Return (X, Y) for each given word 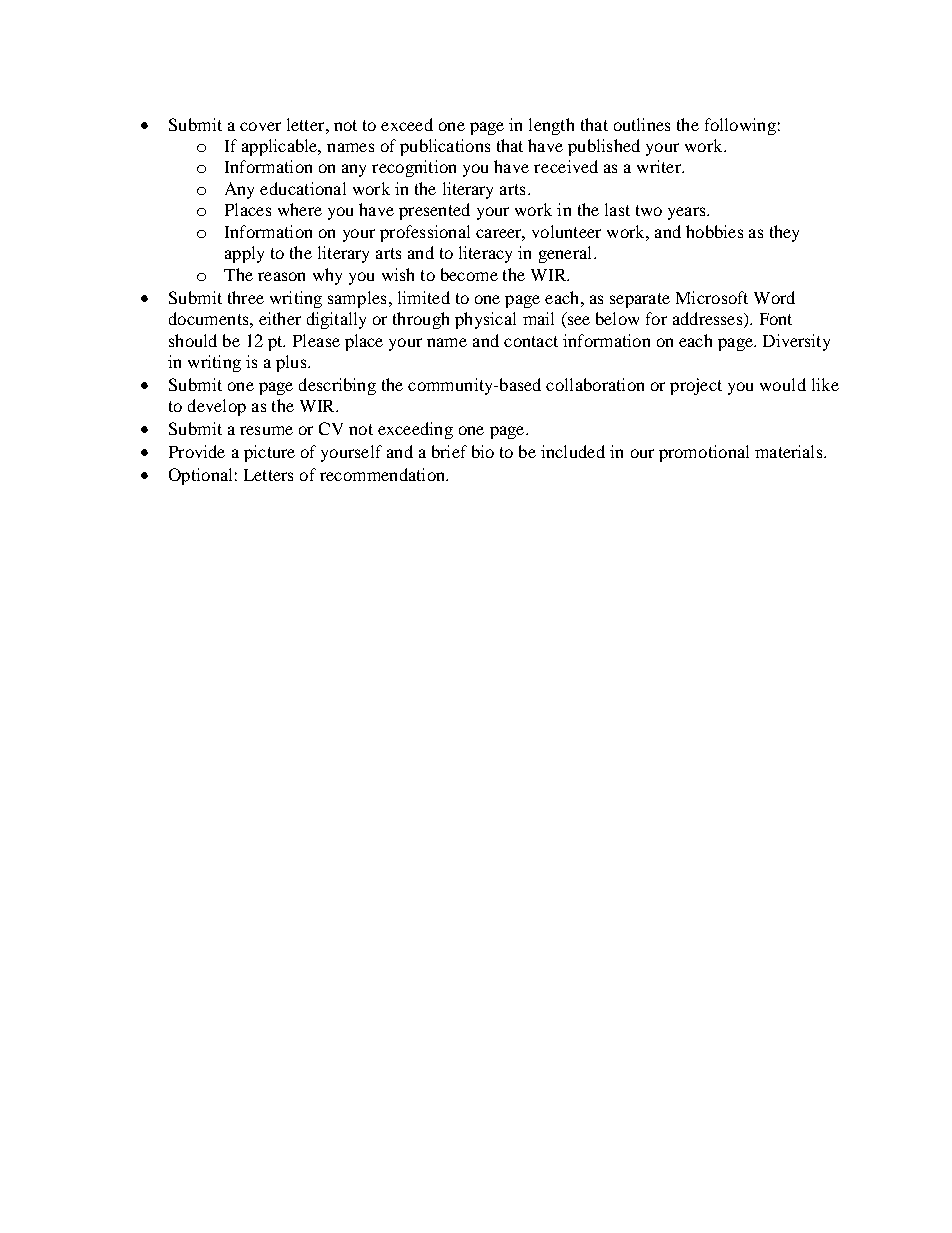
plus (292, 363)
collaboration (595, 384)
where (300, 209)
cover (260, 126)
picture (269, 453)
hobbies (714, 231)
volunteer (566, 231)
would (783, 384)
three (246, 297)
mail (538, 318)
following (740, 126)
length (551, 126)
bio (483, 451)
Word (774, 297)
